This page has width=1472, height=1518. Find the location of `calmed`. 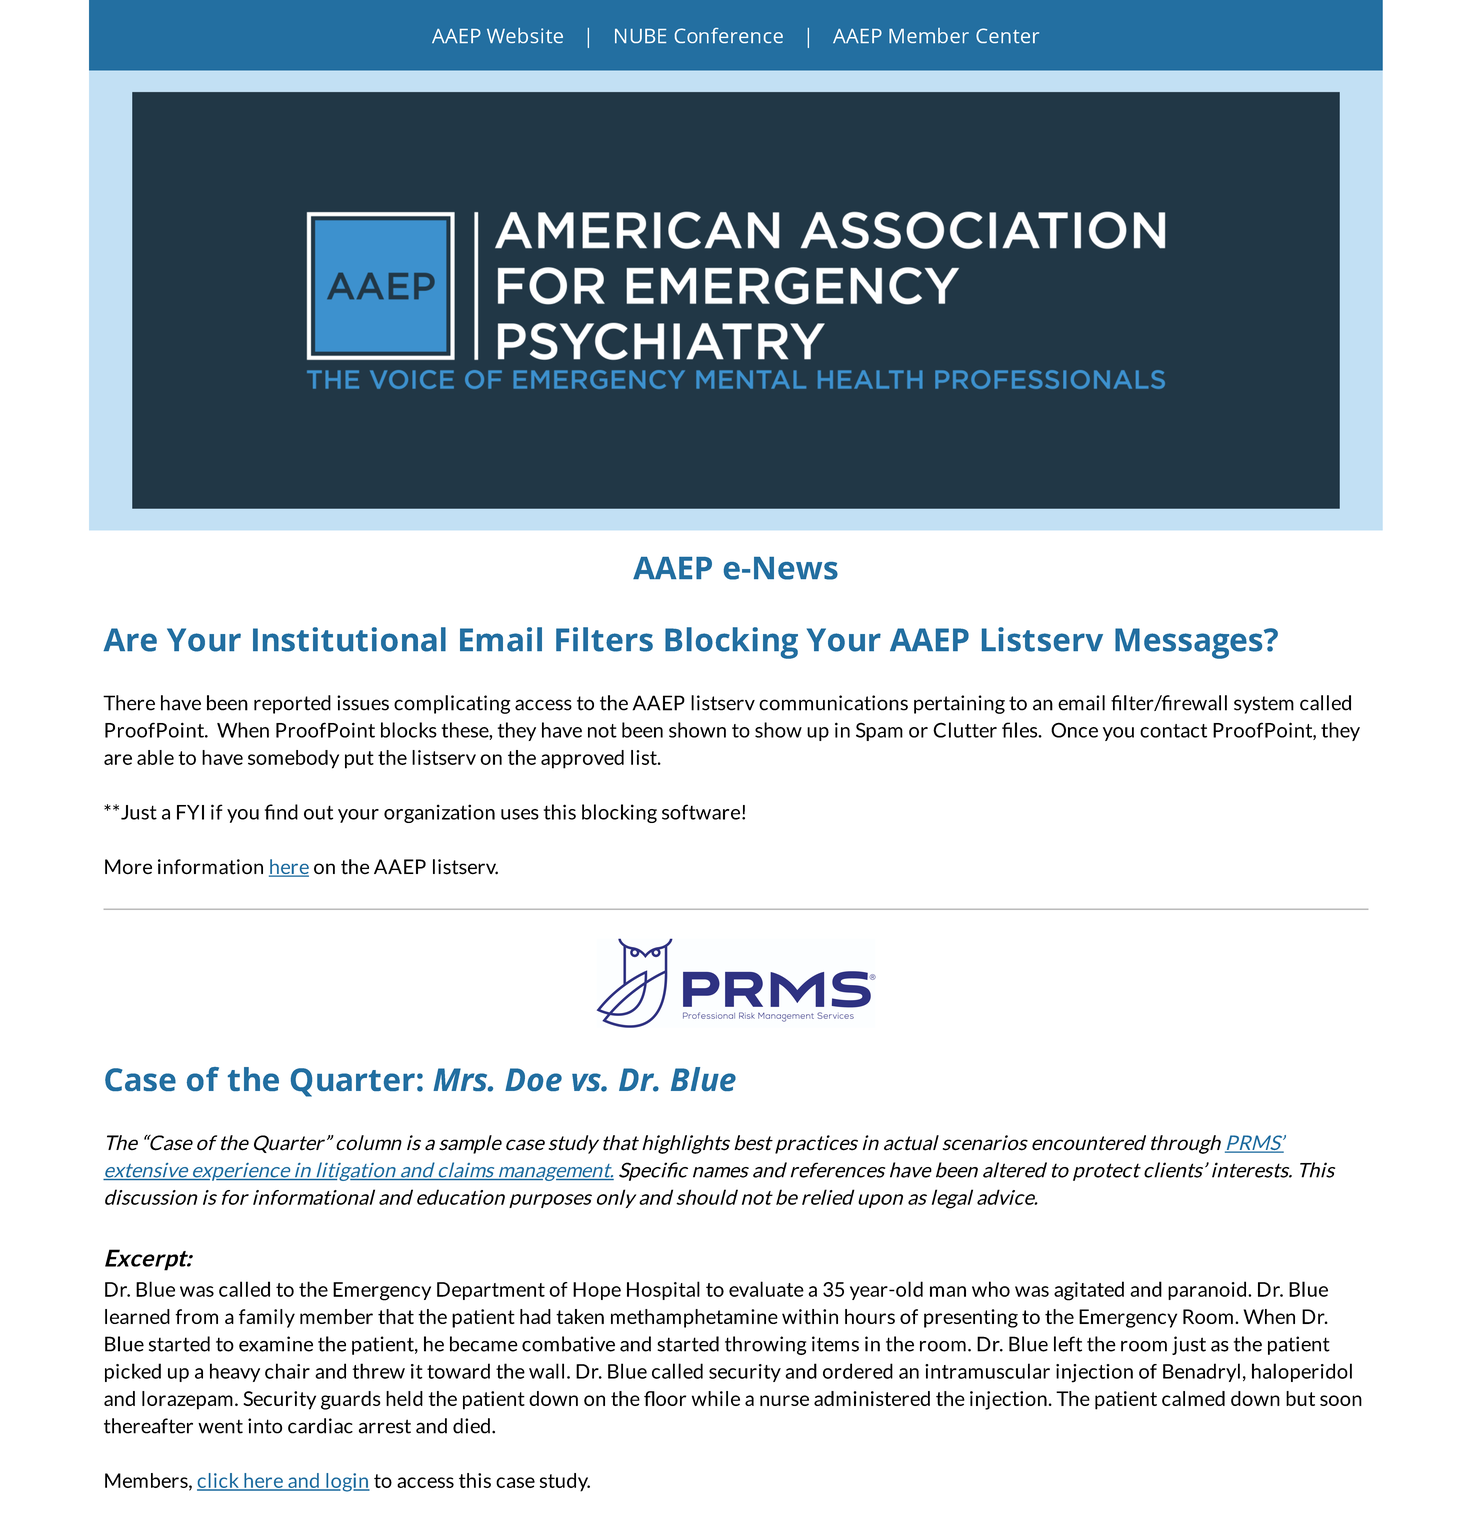

calmed is located at coordinates (1193, 1398).
